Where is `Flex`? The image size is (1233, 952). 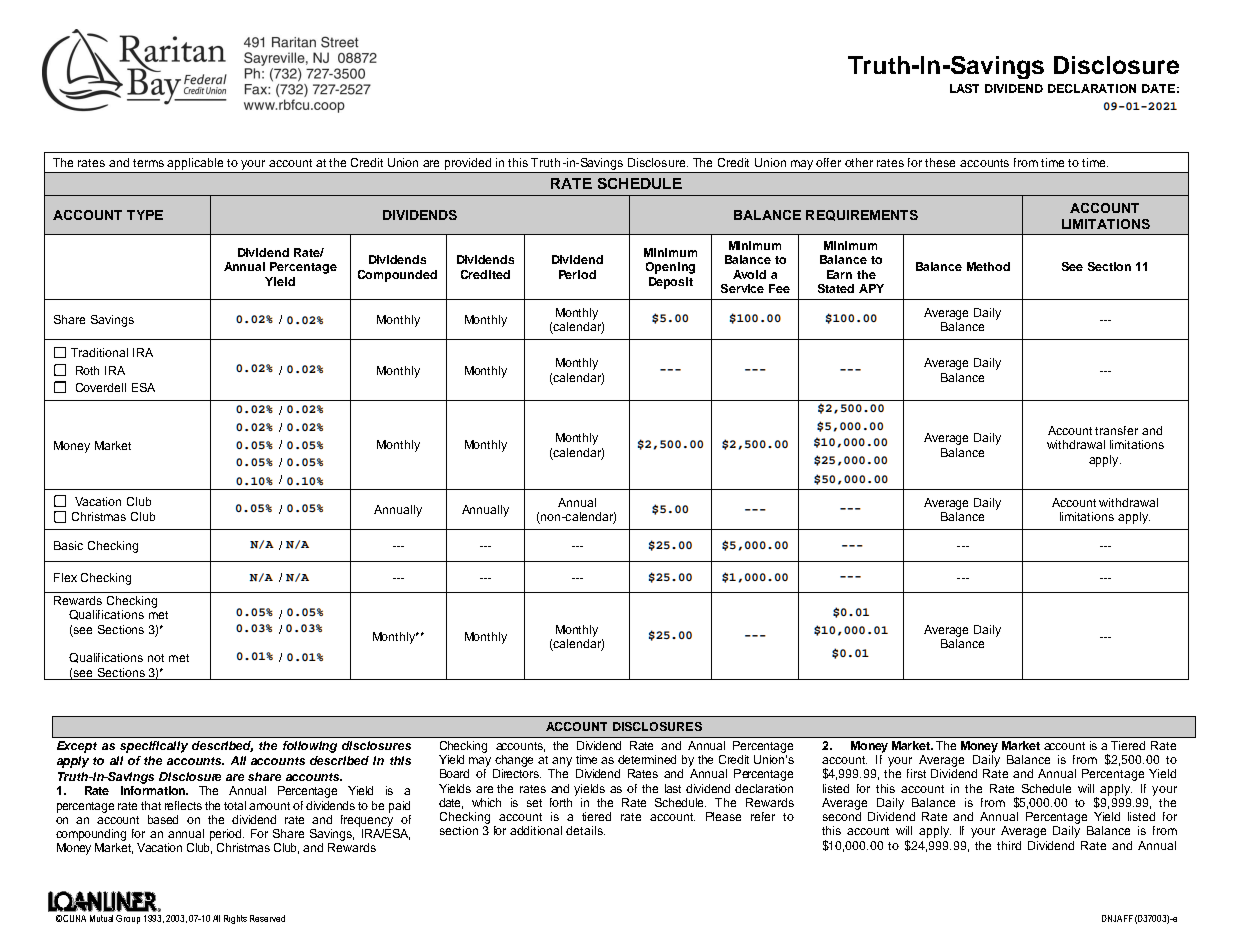
Flex is located at coordinates (65, 577).
